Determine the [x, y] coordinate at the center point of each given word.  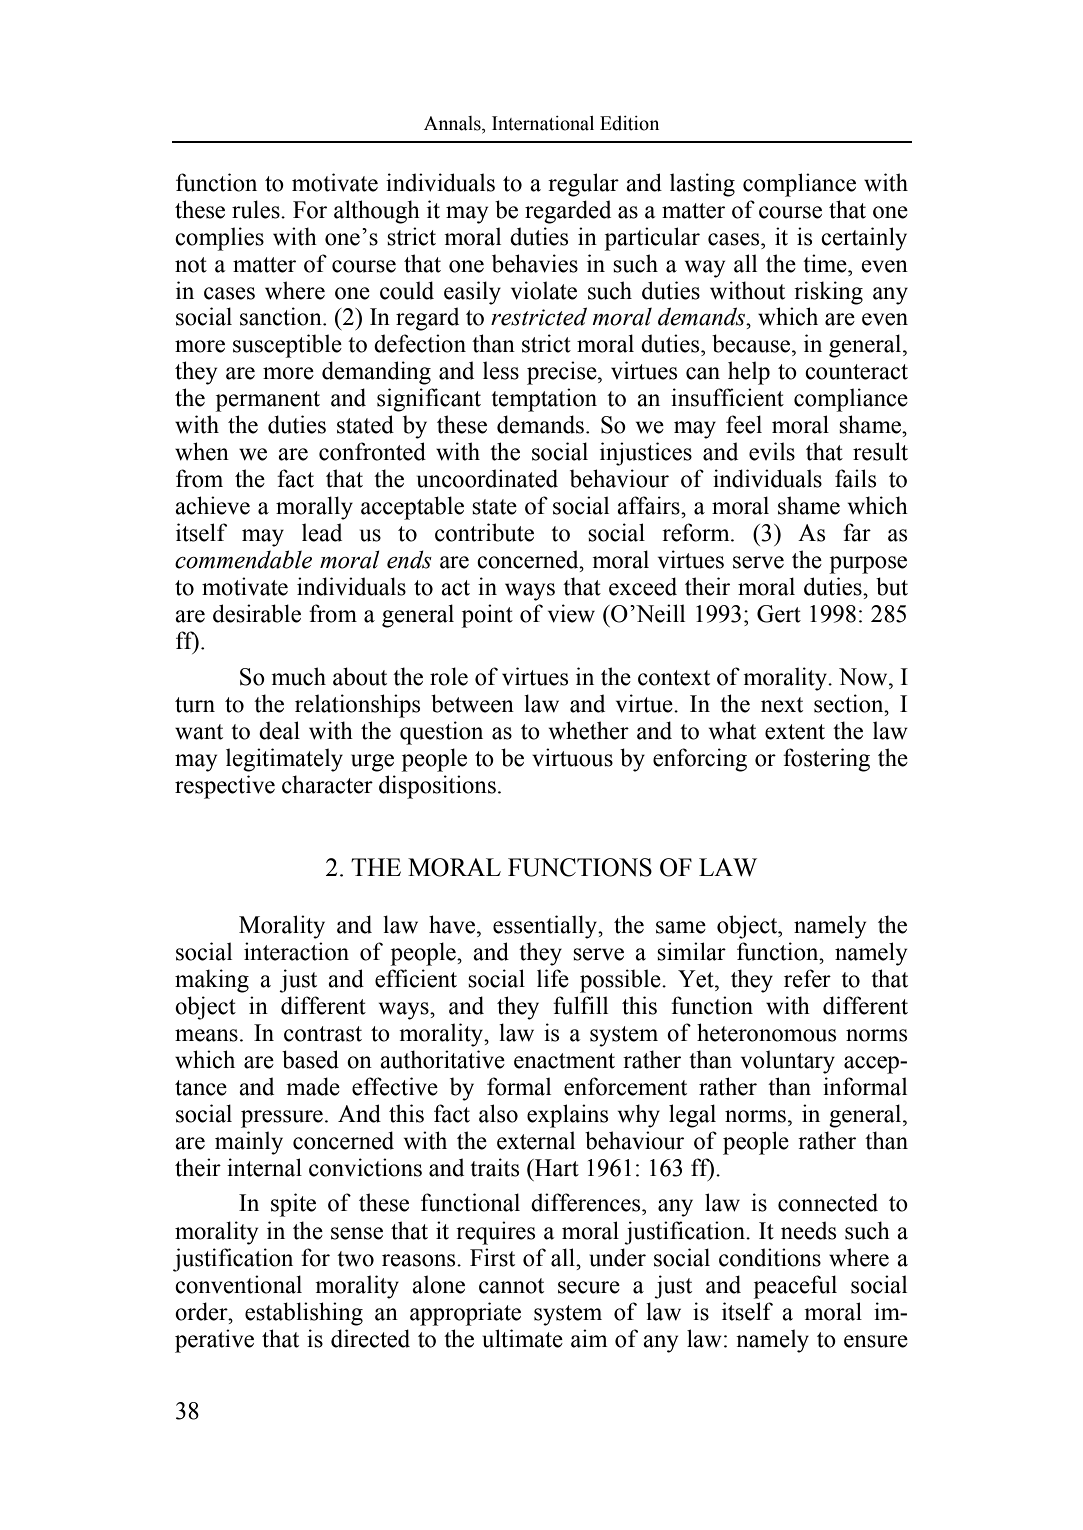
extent [795, 732]
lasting [702, 185]
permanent [268, 401]
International [543, 123]
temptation [544, 400]
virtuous [572, 757]
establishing [304, 1314]
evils [772, 451]
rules [257, 209]
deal [279, 730]
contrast [323, 1034]
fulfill [580, 1005]
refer [807, 978]
